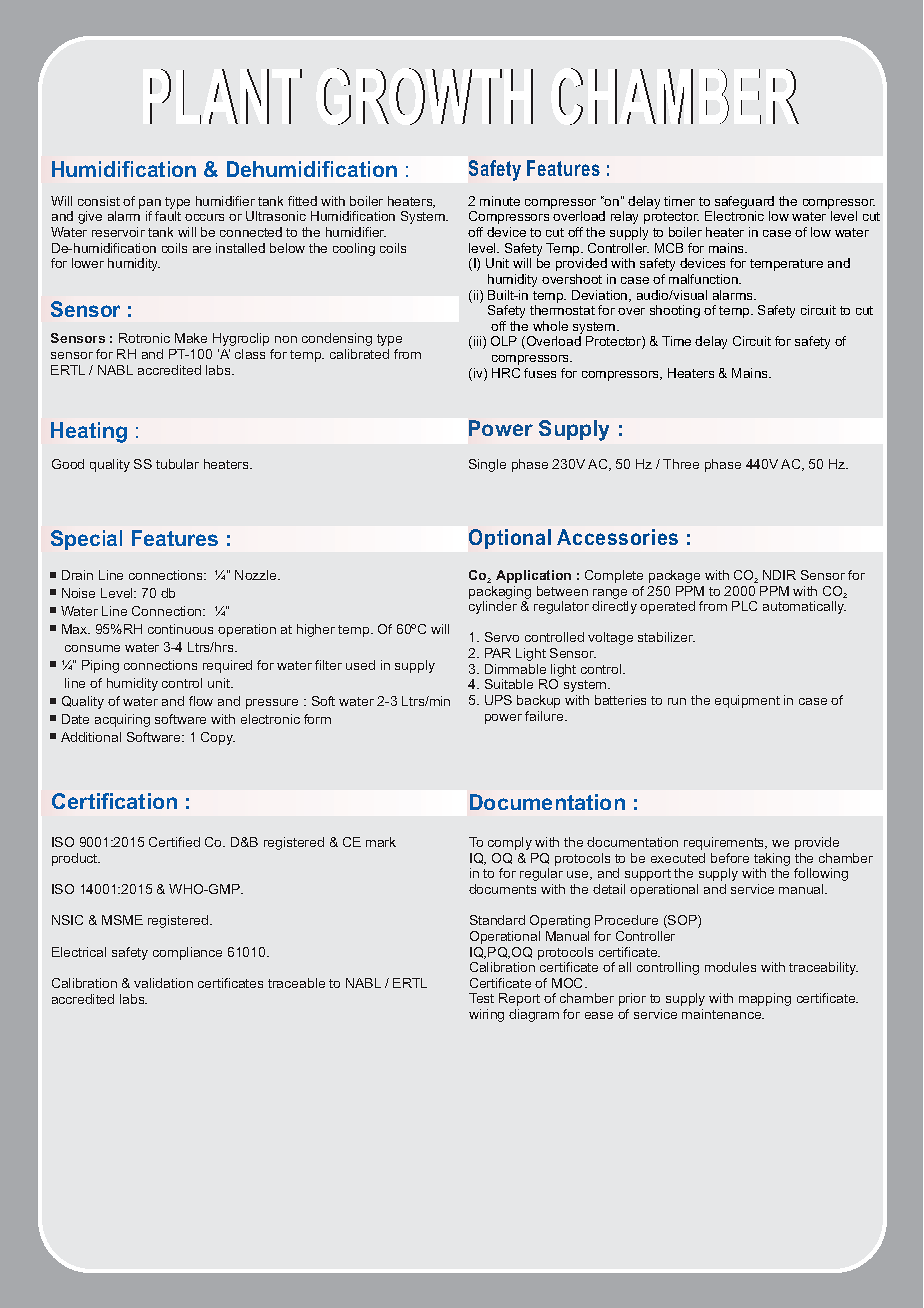 The width and height of the image is (924, 1308). I want to click on cylinder, so click(493, 607).
